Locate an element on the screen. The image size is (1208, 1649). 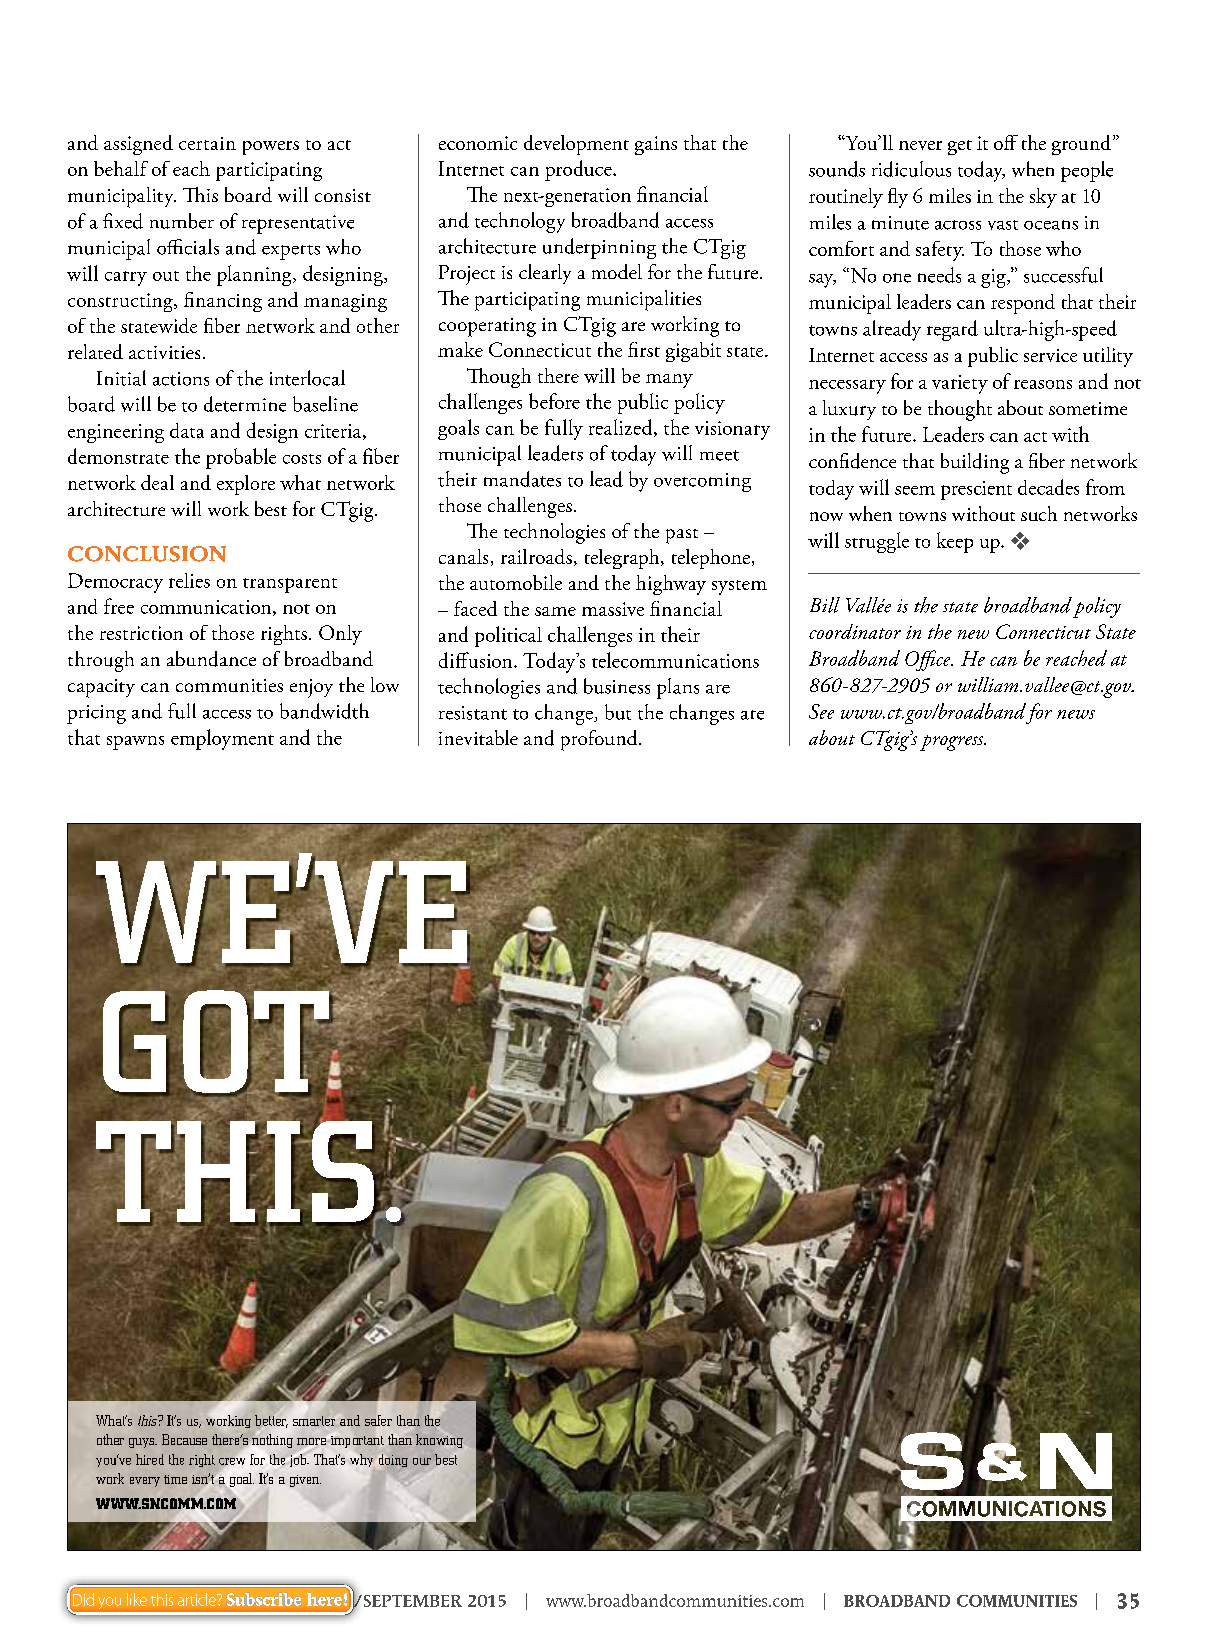
Subscribe is located at coordinates (264, 1599).
